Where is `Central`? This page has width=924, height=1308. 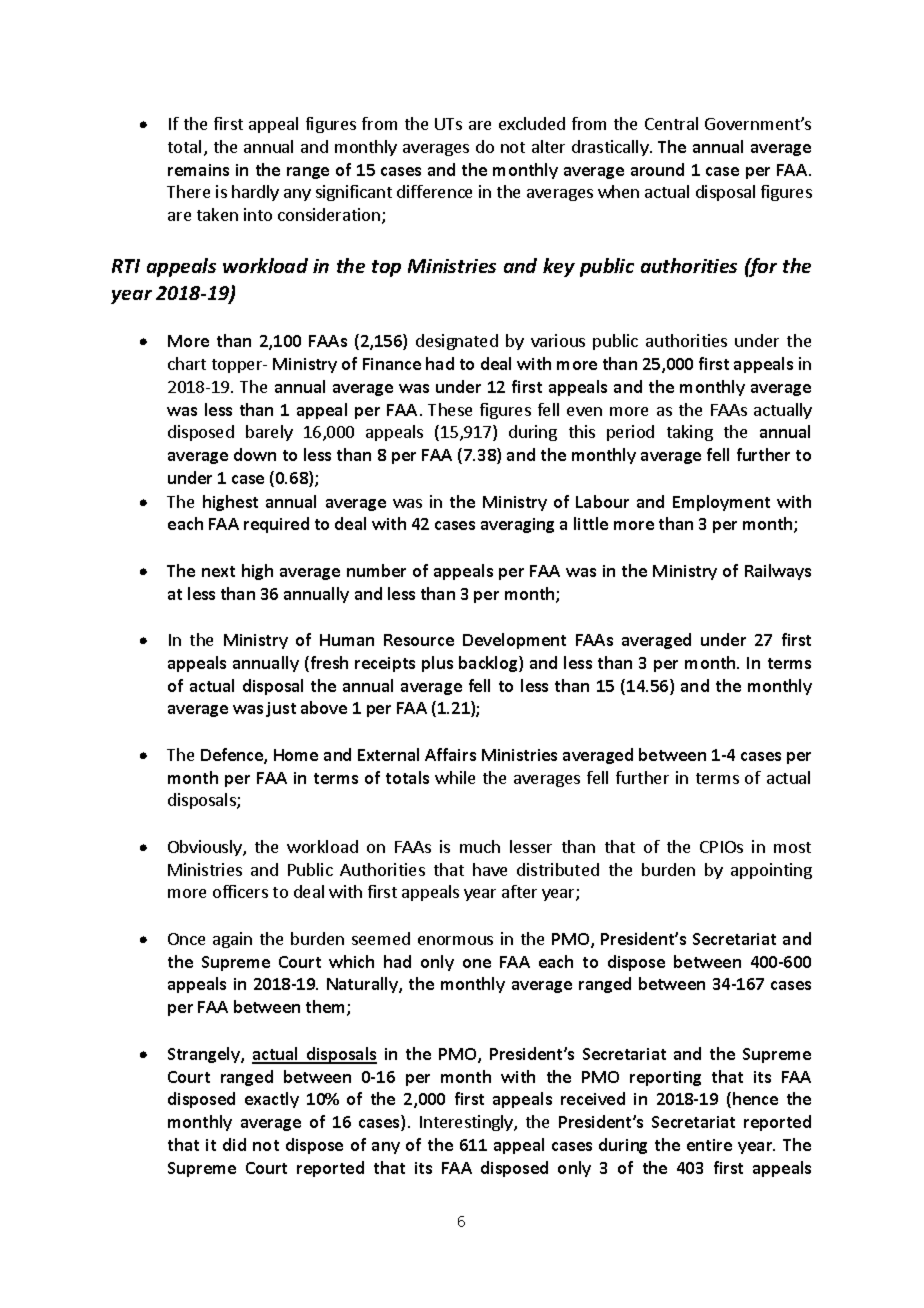 Central is located at coordinates (671, 123).
